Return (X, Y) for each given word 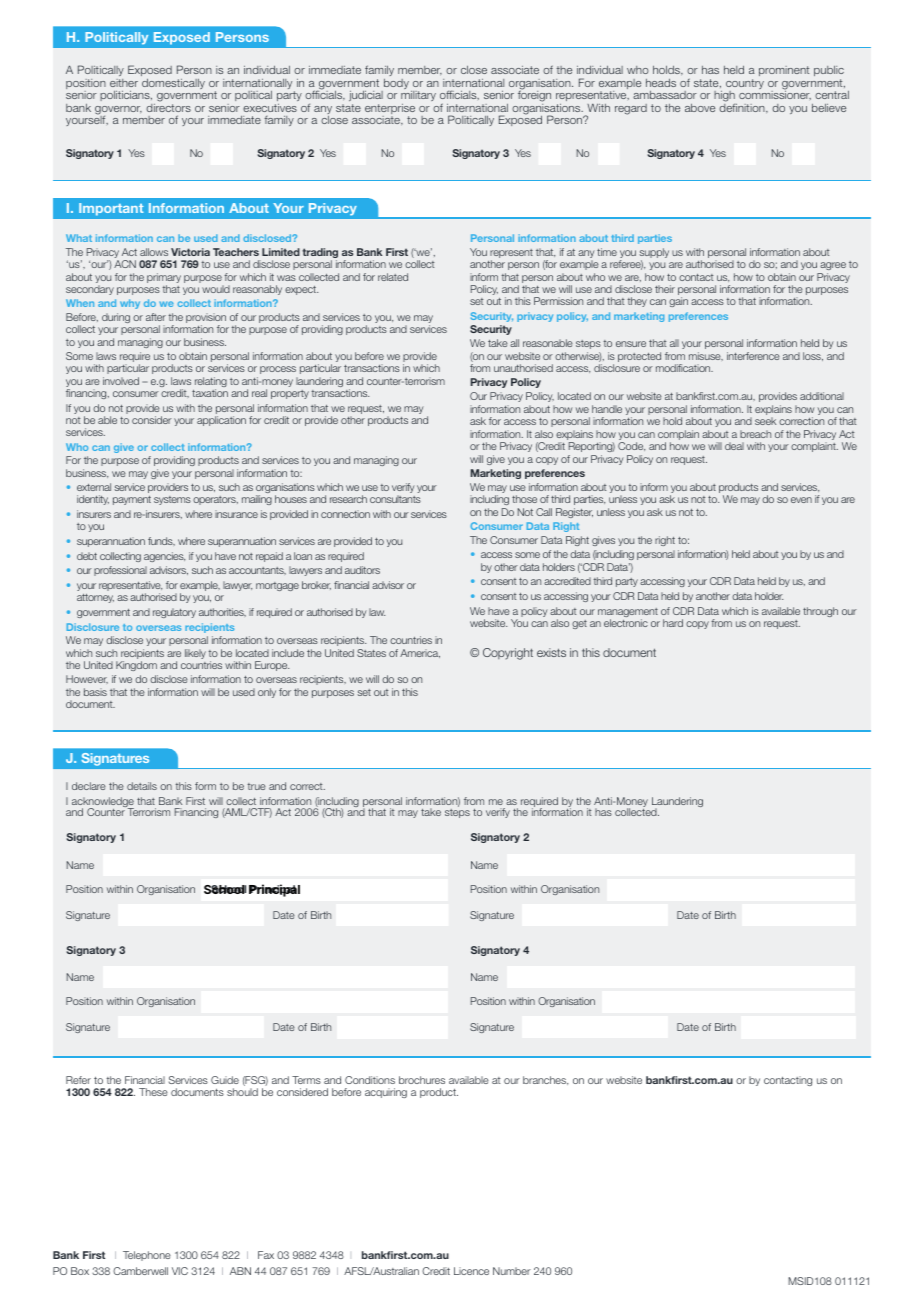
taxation (210, 393)
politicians (126, 96)
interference (753, 356)
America (420, 653)
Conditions (370, 1080)
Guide (225, 1080)
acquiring (386, 1093)
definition (743, 107)
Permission (558, 301)
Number (512, 1271)
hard (673, 623)
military (418, 96)
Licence (471, 1271)
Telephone (147, 1256)
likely (195, 654)
